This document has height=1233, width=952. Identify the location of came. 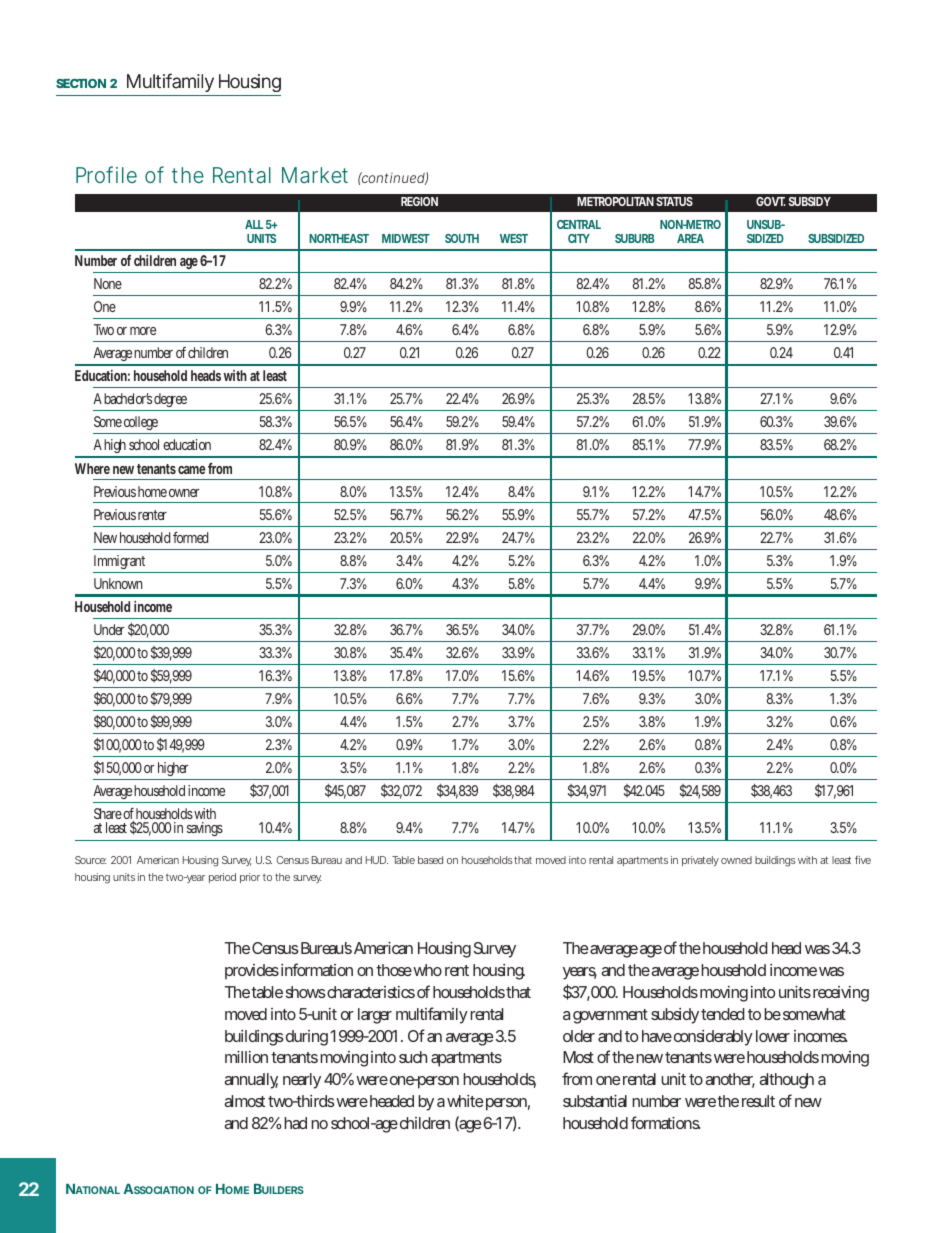
(191, 470).
